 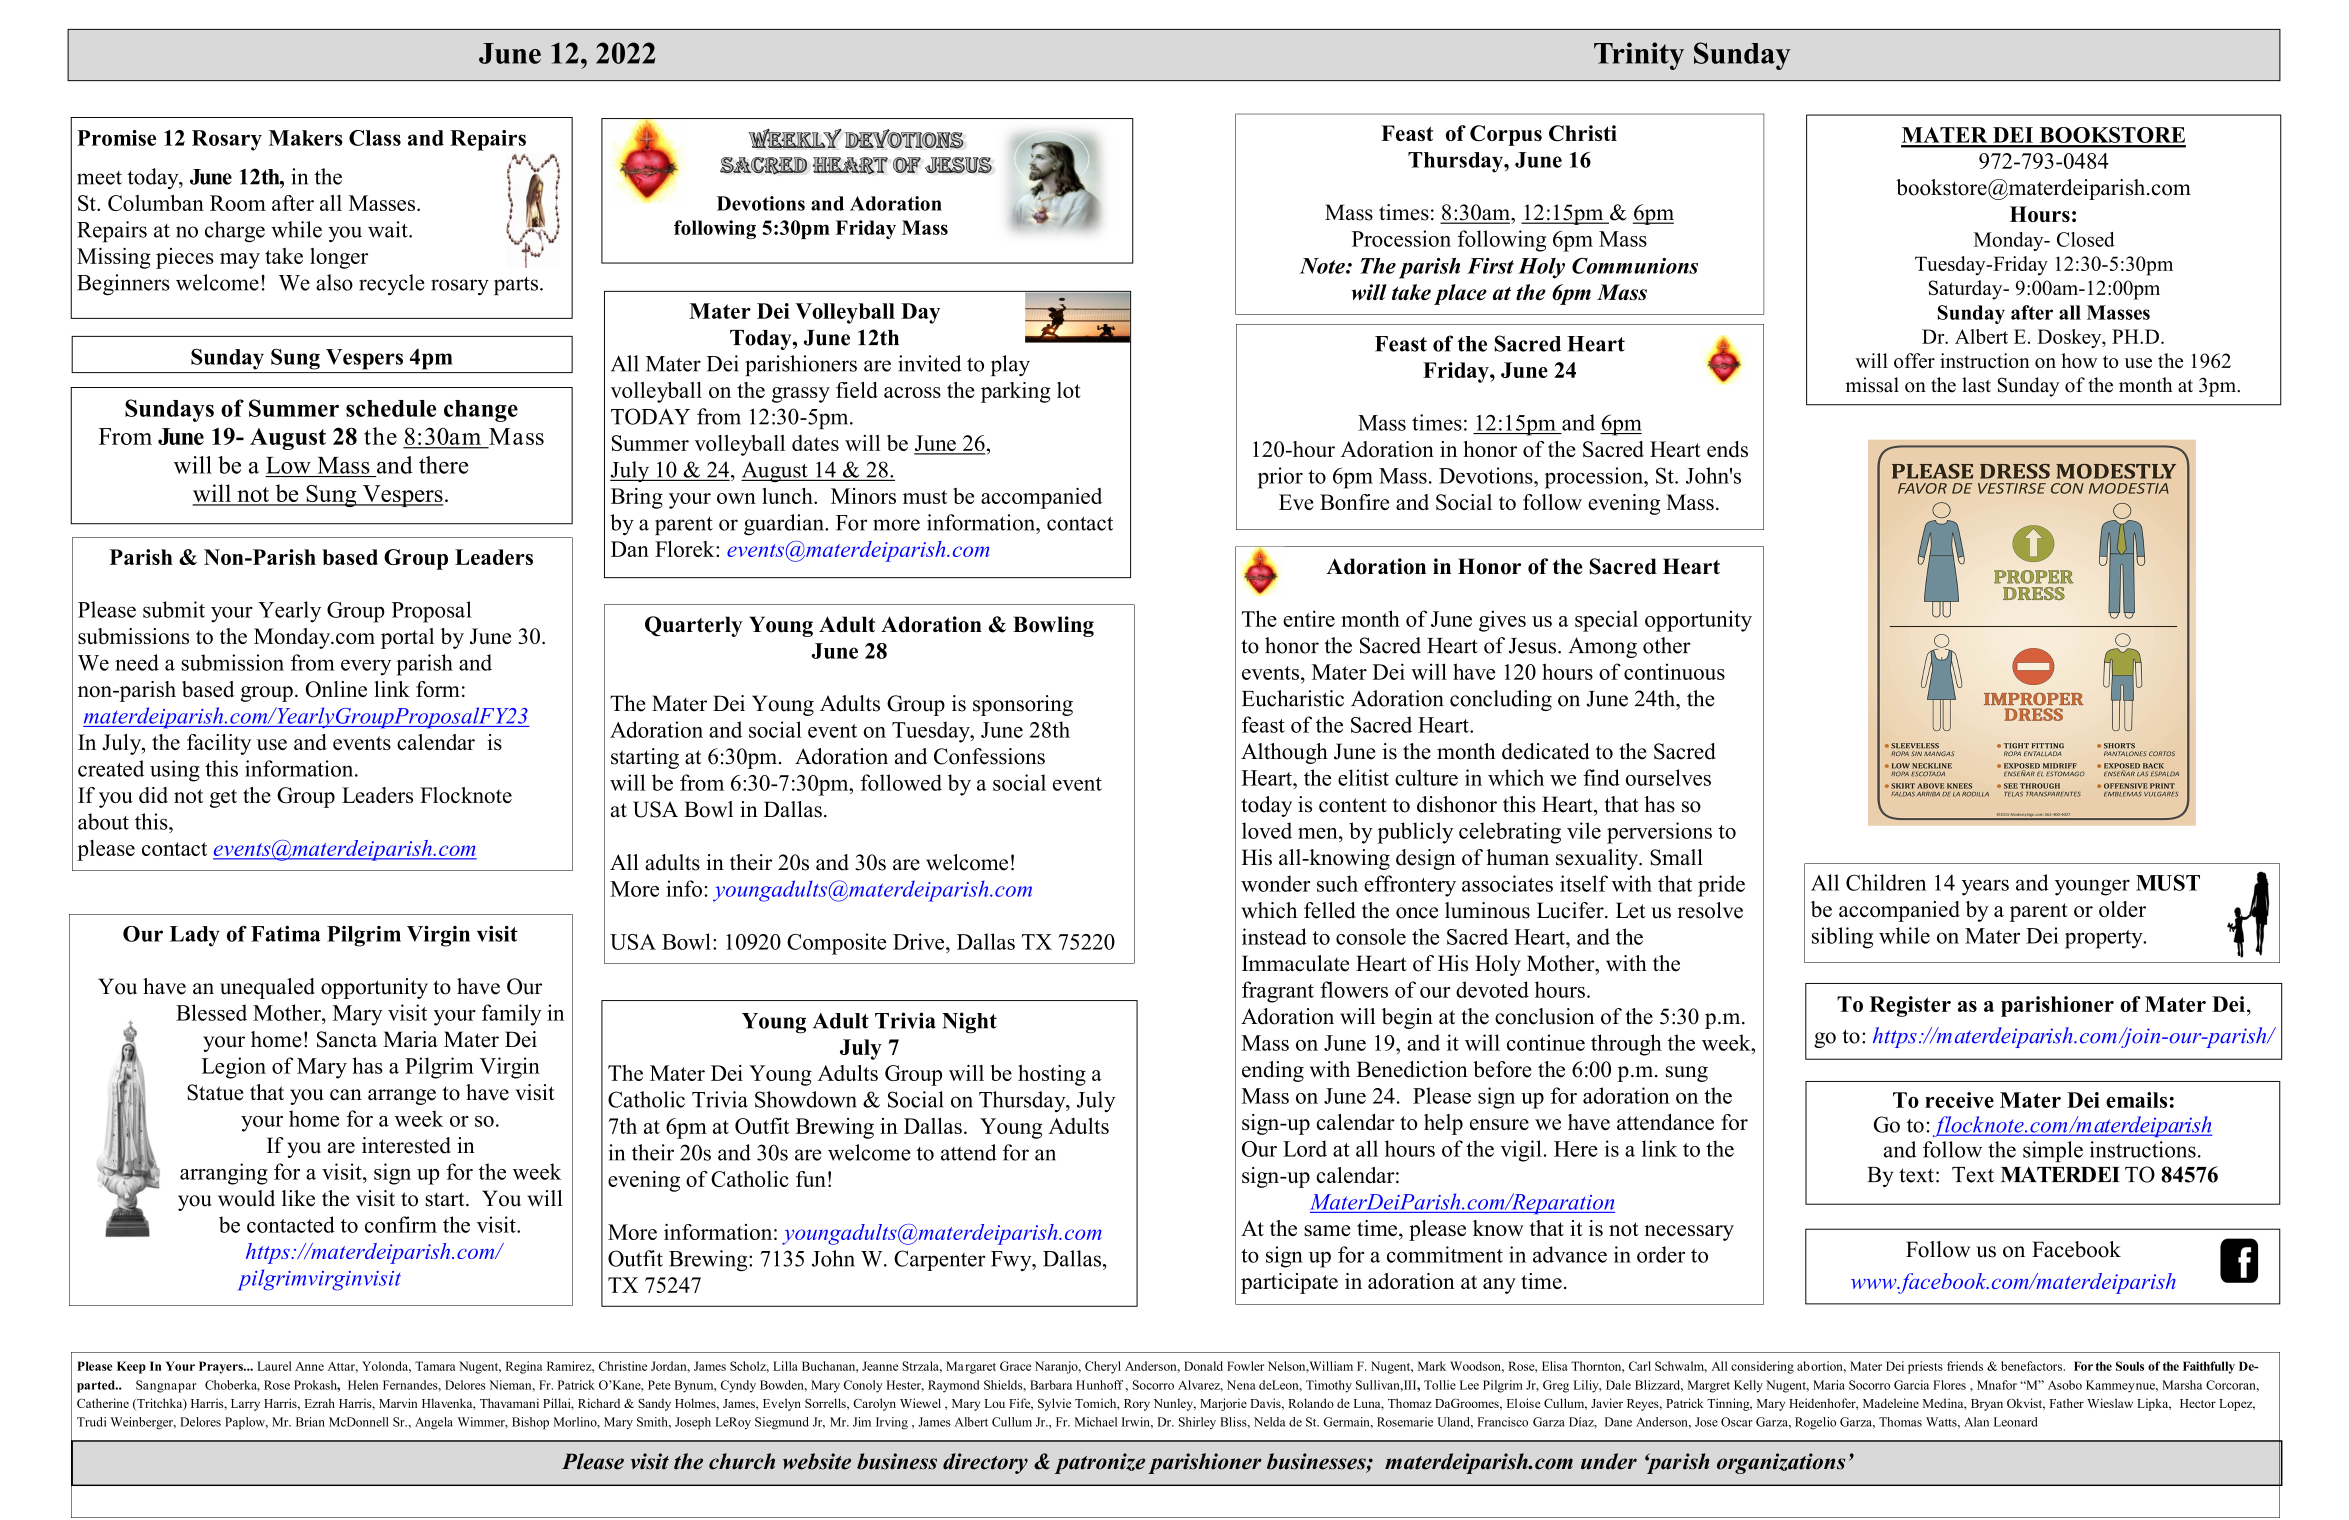 I want to click on Although, so click(x=1284, y=753).
